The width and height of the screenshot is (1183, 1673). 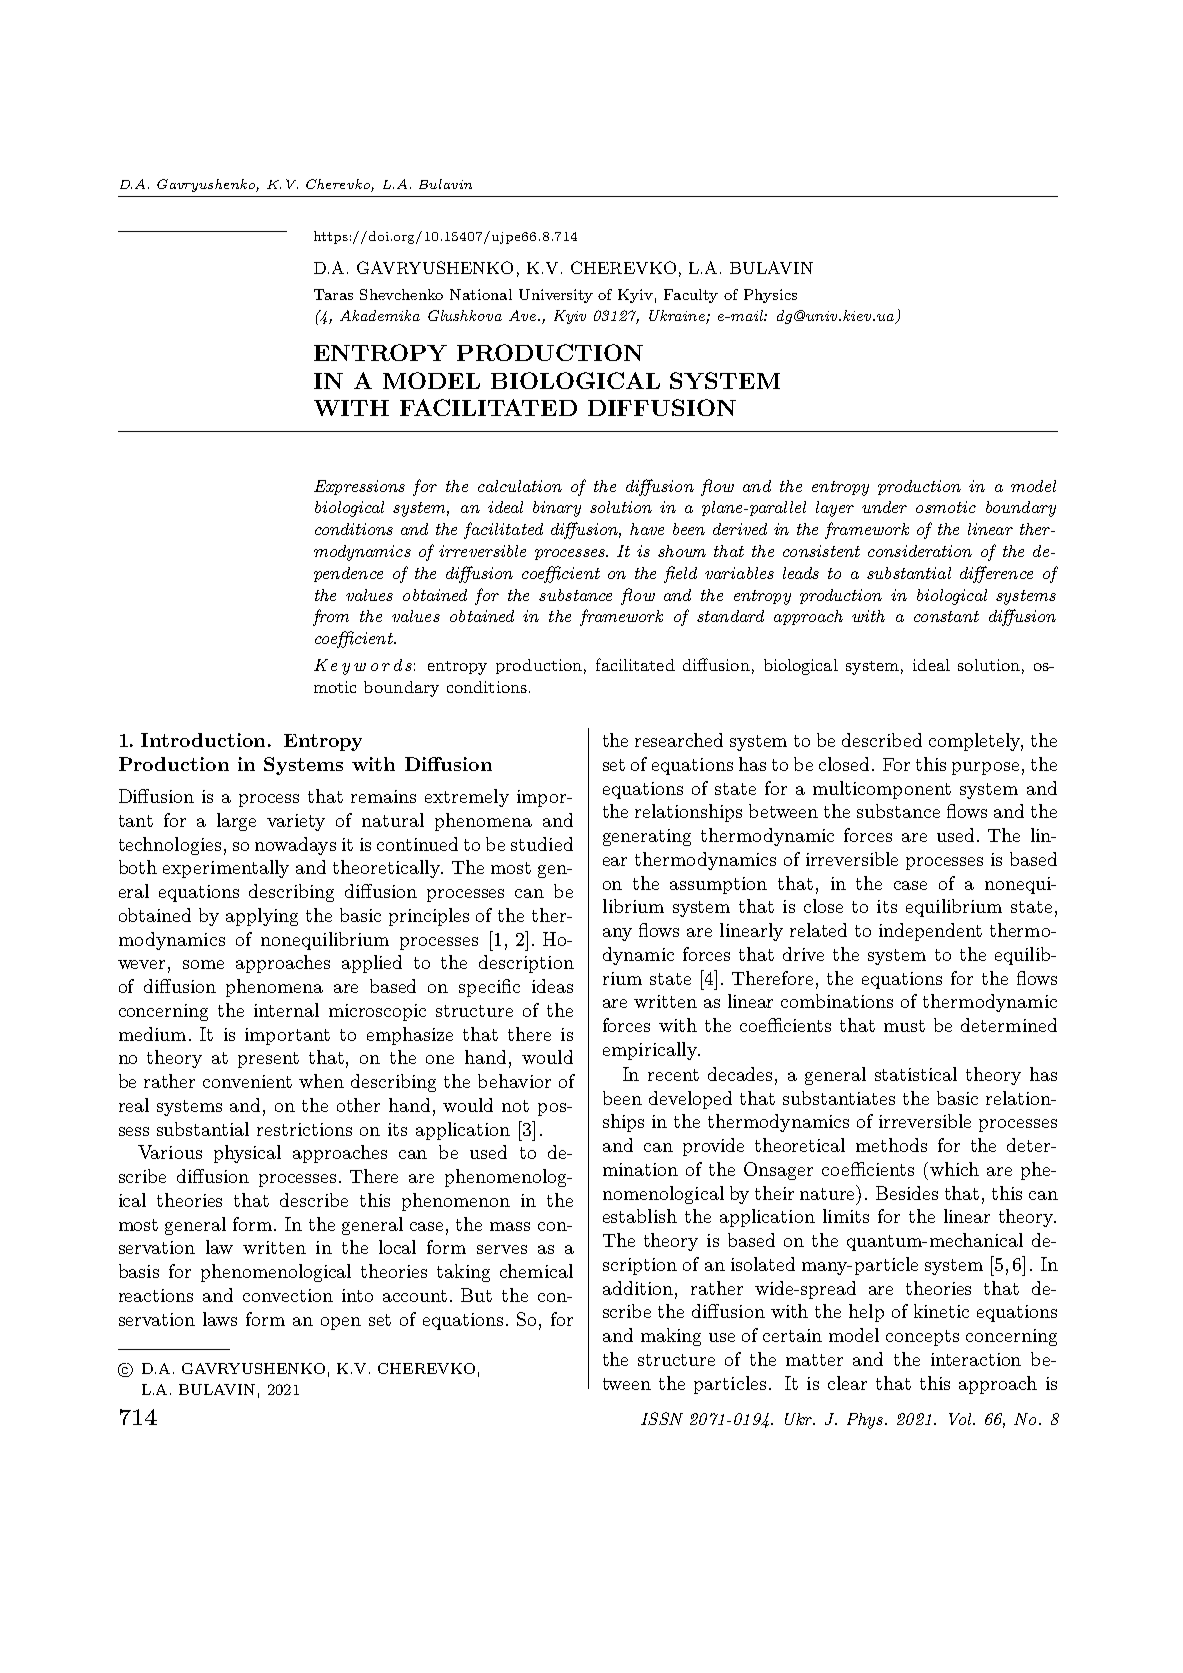 What do you see at coordinates (359, 487) in the screenshot?
I see `Expressions` at bounding box center [359, 487].
